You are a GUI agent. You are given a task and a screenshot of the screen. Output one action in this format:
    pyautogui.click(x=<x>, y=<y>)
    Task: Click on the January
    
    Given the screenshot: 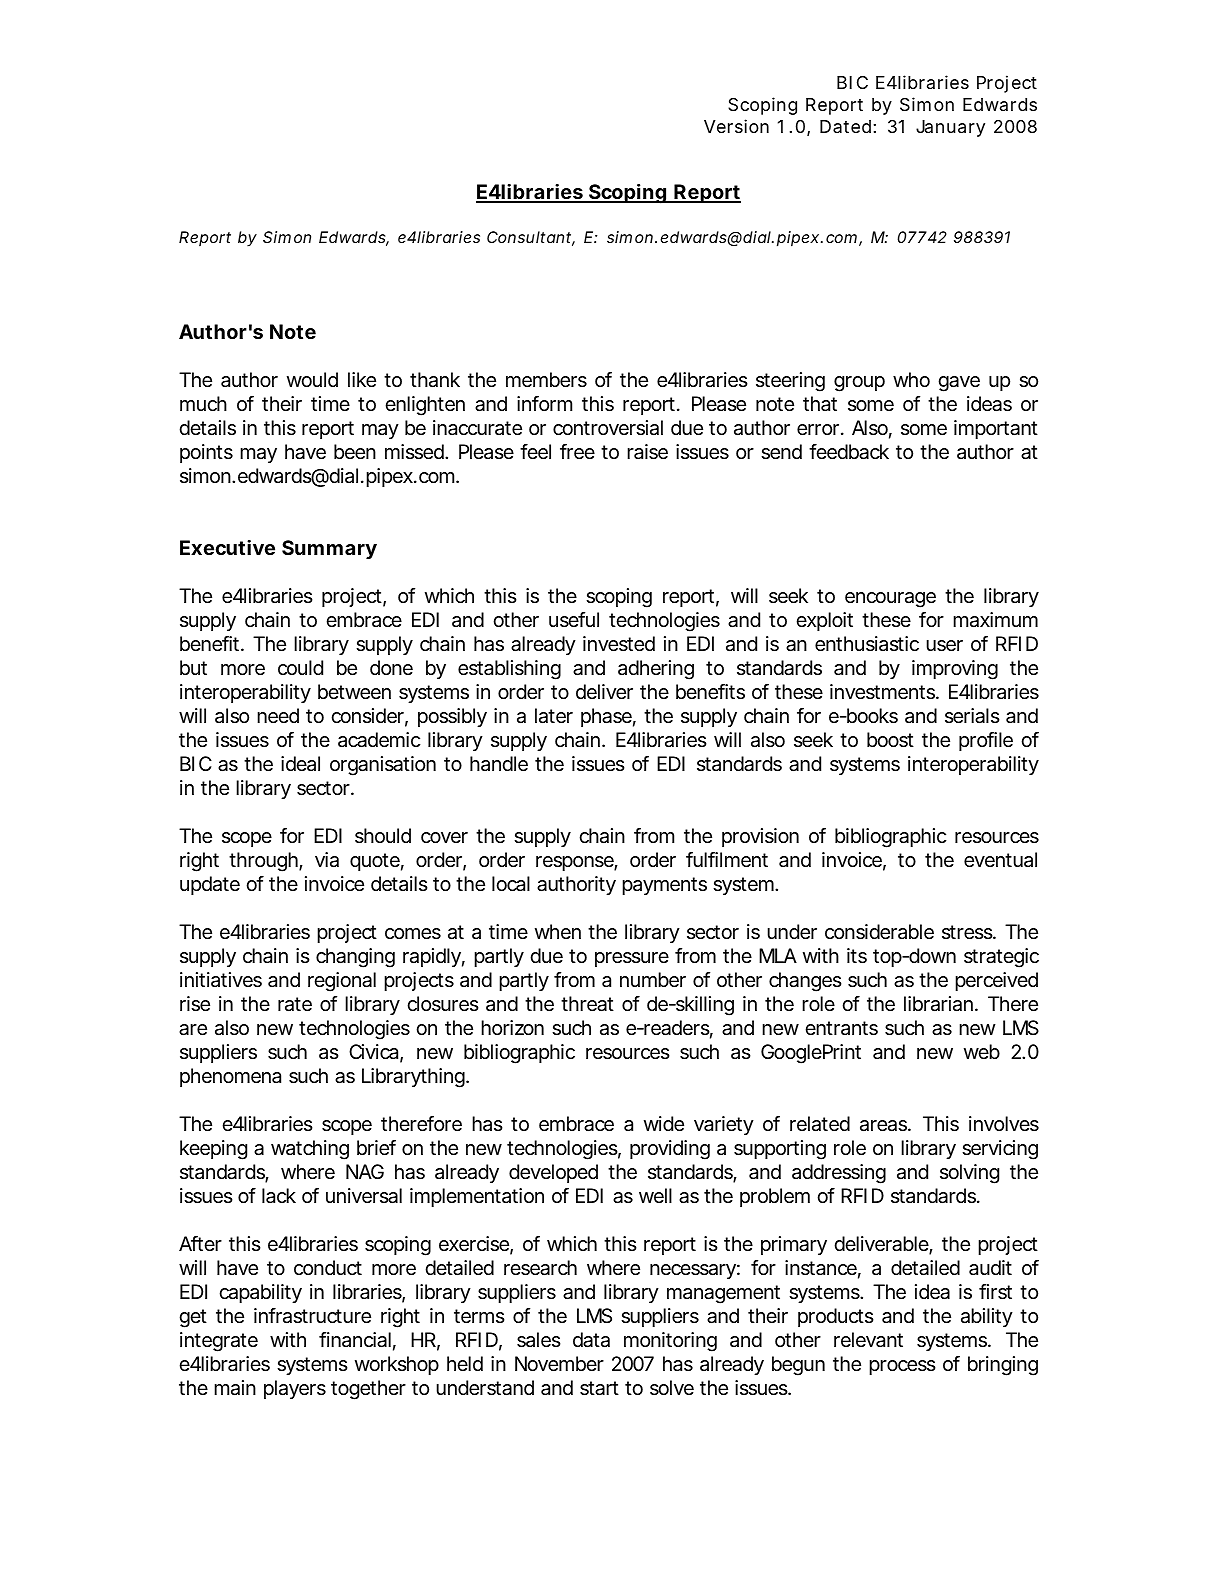 What is the action you would take?
    pyautogui.click(x=950, y=128)
